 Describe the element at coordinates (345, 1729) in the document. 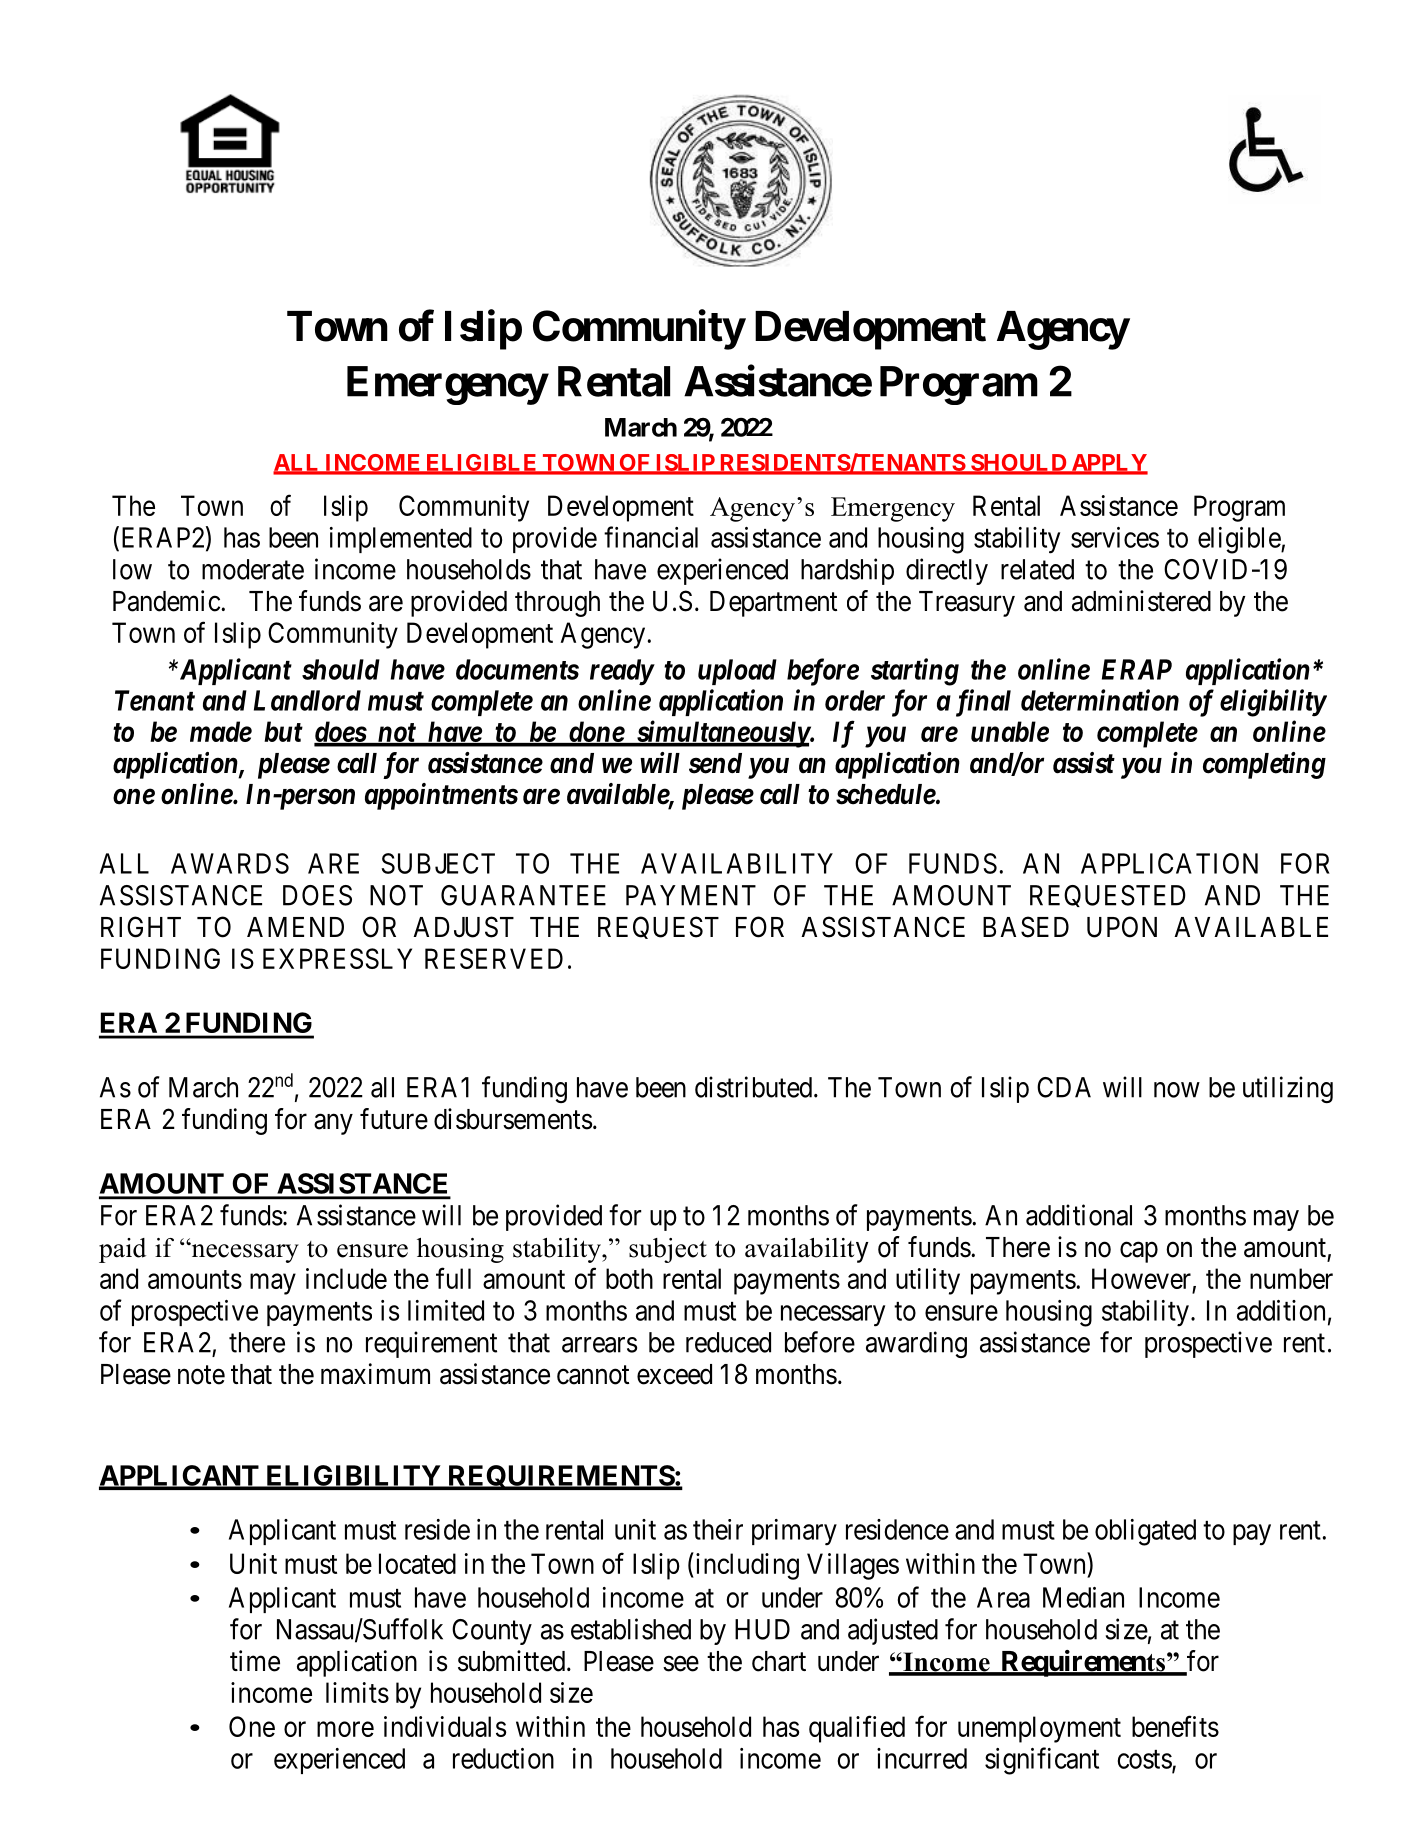

I see `more` at that location.
